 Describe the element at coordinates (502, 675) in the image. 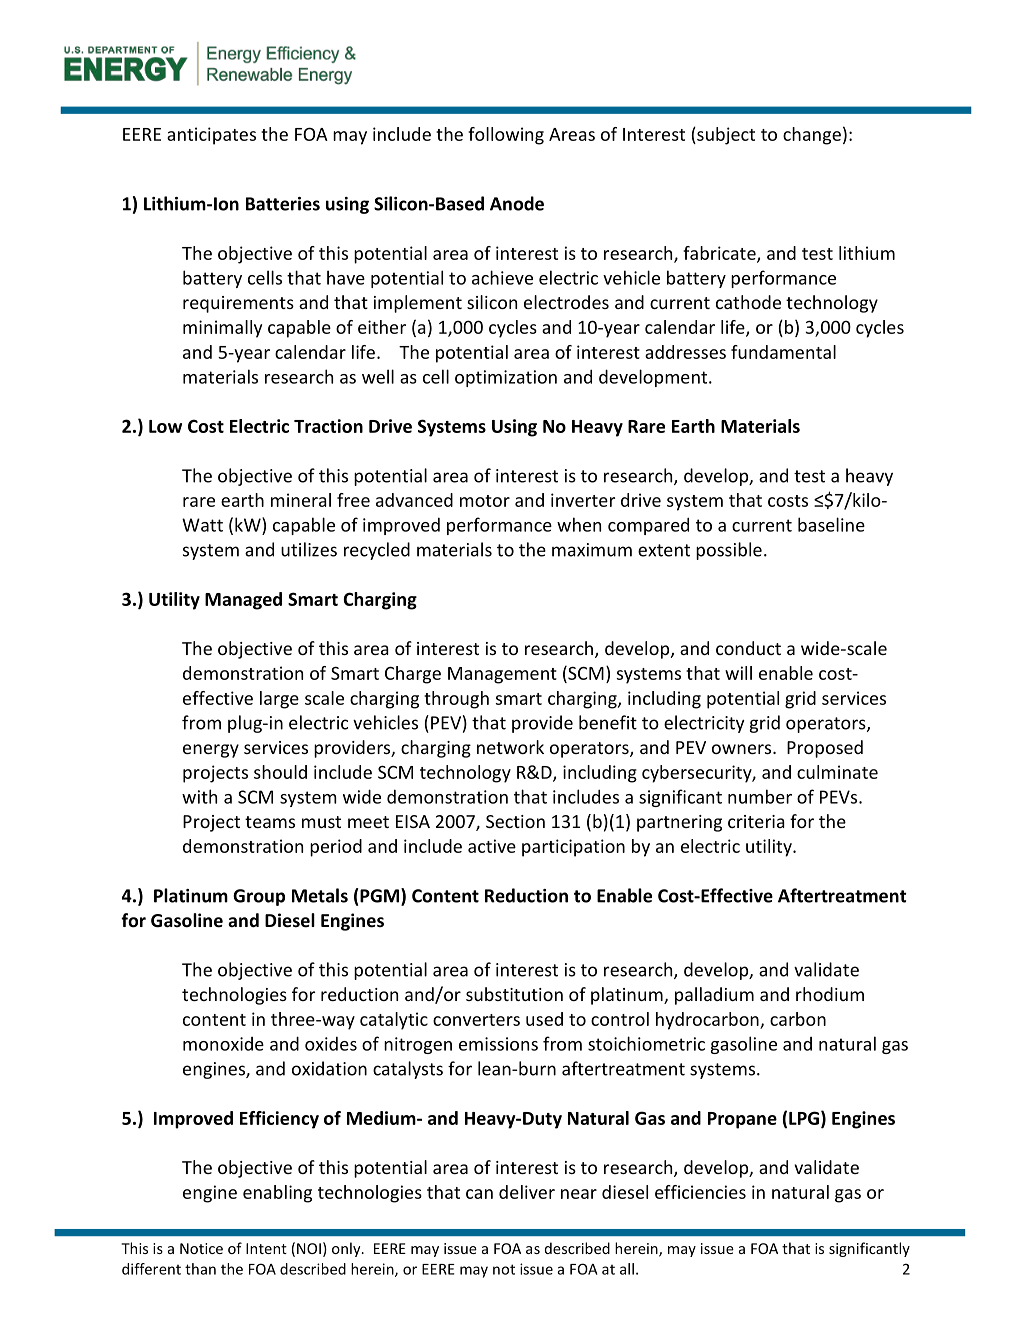

I see `Management` at that location.
